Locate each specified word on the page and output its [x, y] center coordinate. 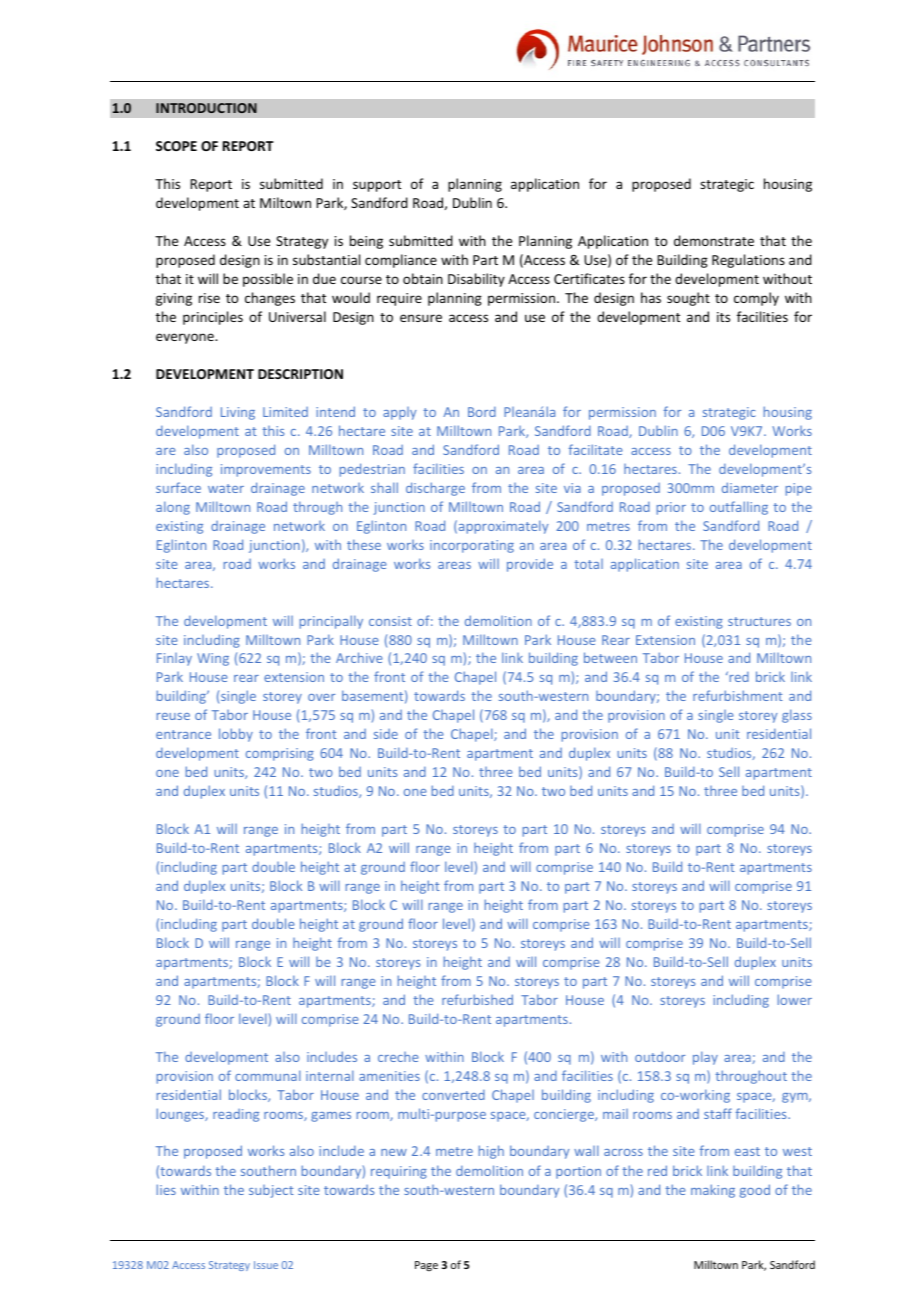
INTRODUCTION [206, 108]
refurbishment [738, 695]
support [377, 186]
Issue [266, 1265]
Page [426, 1266]
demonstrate [714, 240]
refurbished [477, 999]
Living [238, 413]
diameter [750, 487]
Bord [482, 412]
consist [390, 621]
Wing [213, 659]
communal [268, 1075]
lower [795, 999]
